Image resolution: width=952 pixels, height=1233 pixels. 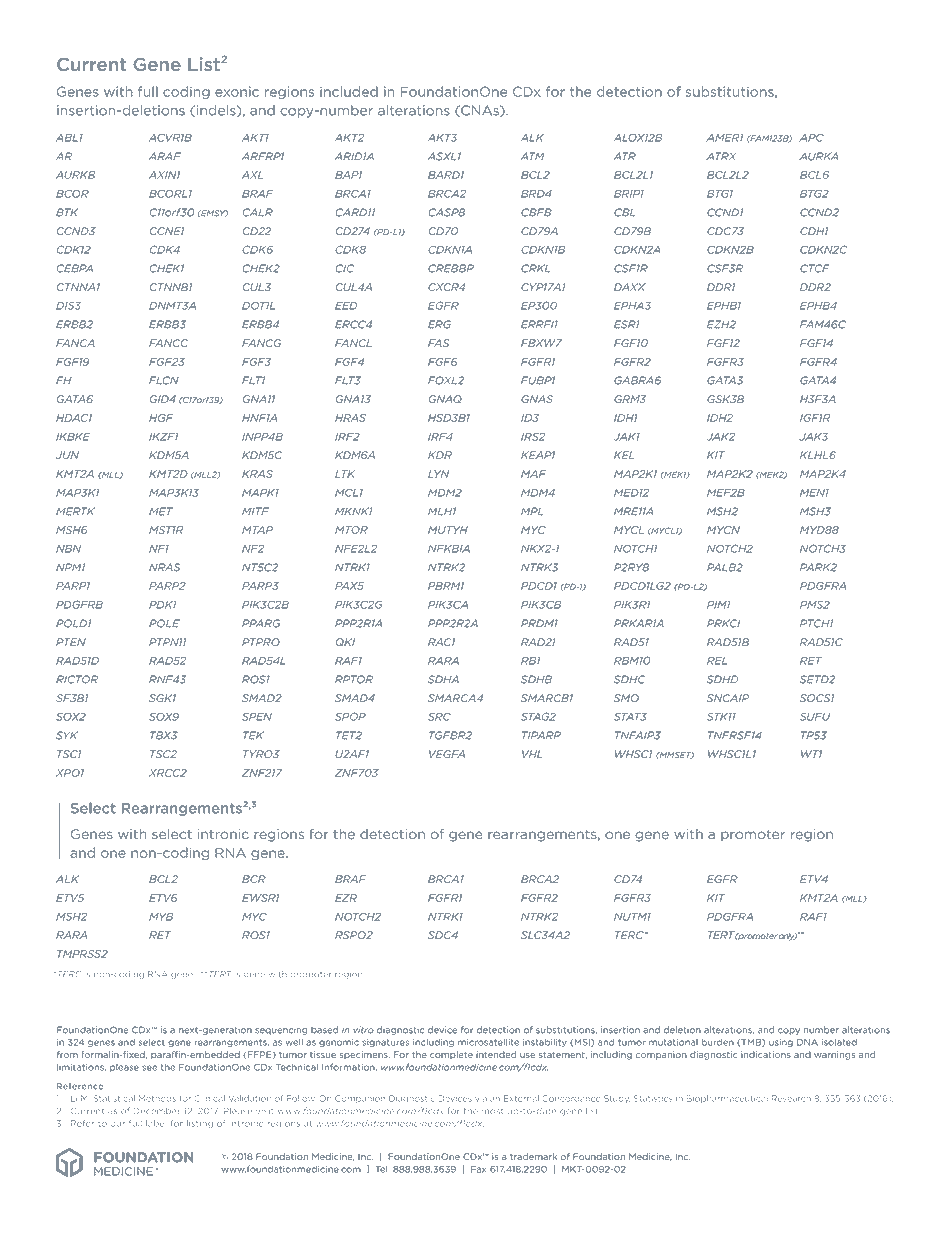 What do you see at coordinates (718, 1042) in the image?
I see `burden` at bounding box center [718, 1042].
